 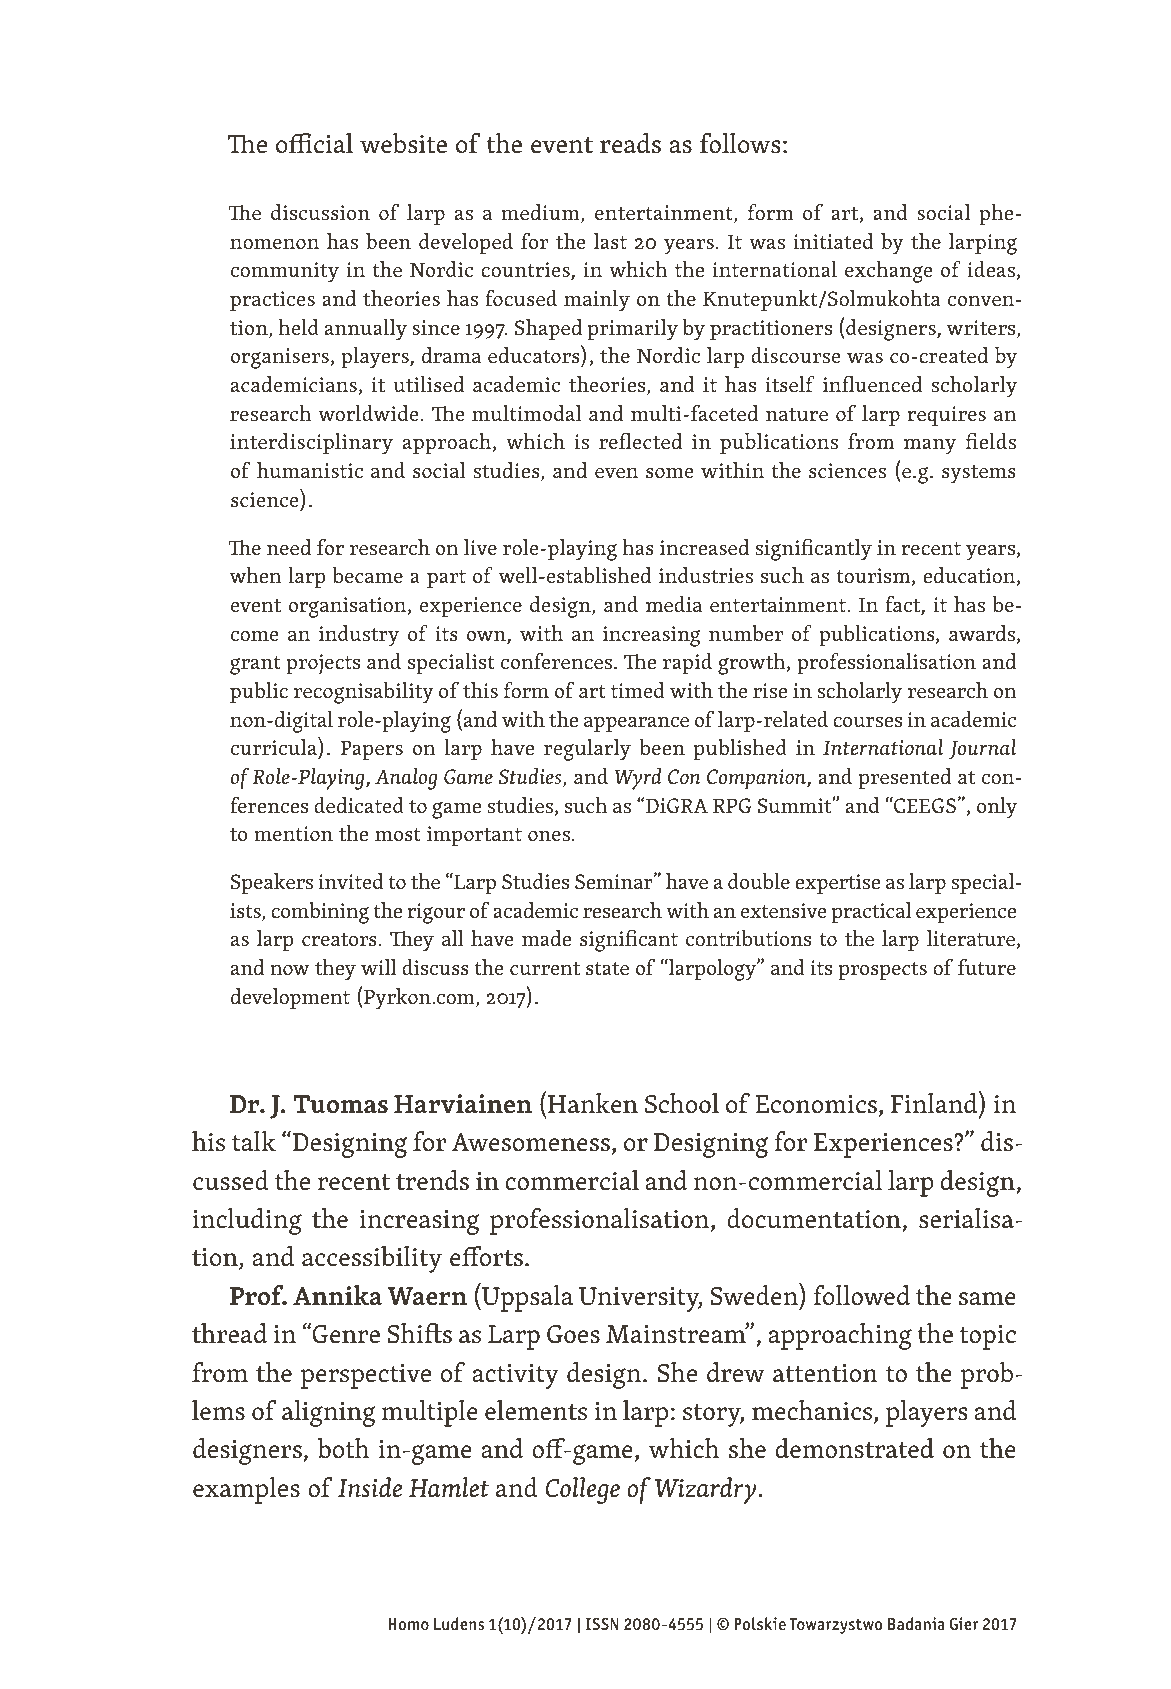 What do you see at coordinates (888, 272) in the document?
I see `exchange` at bounding box center [888, 272].
